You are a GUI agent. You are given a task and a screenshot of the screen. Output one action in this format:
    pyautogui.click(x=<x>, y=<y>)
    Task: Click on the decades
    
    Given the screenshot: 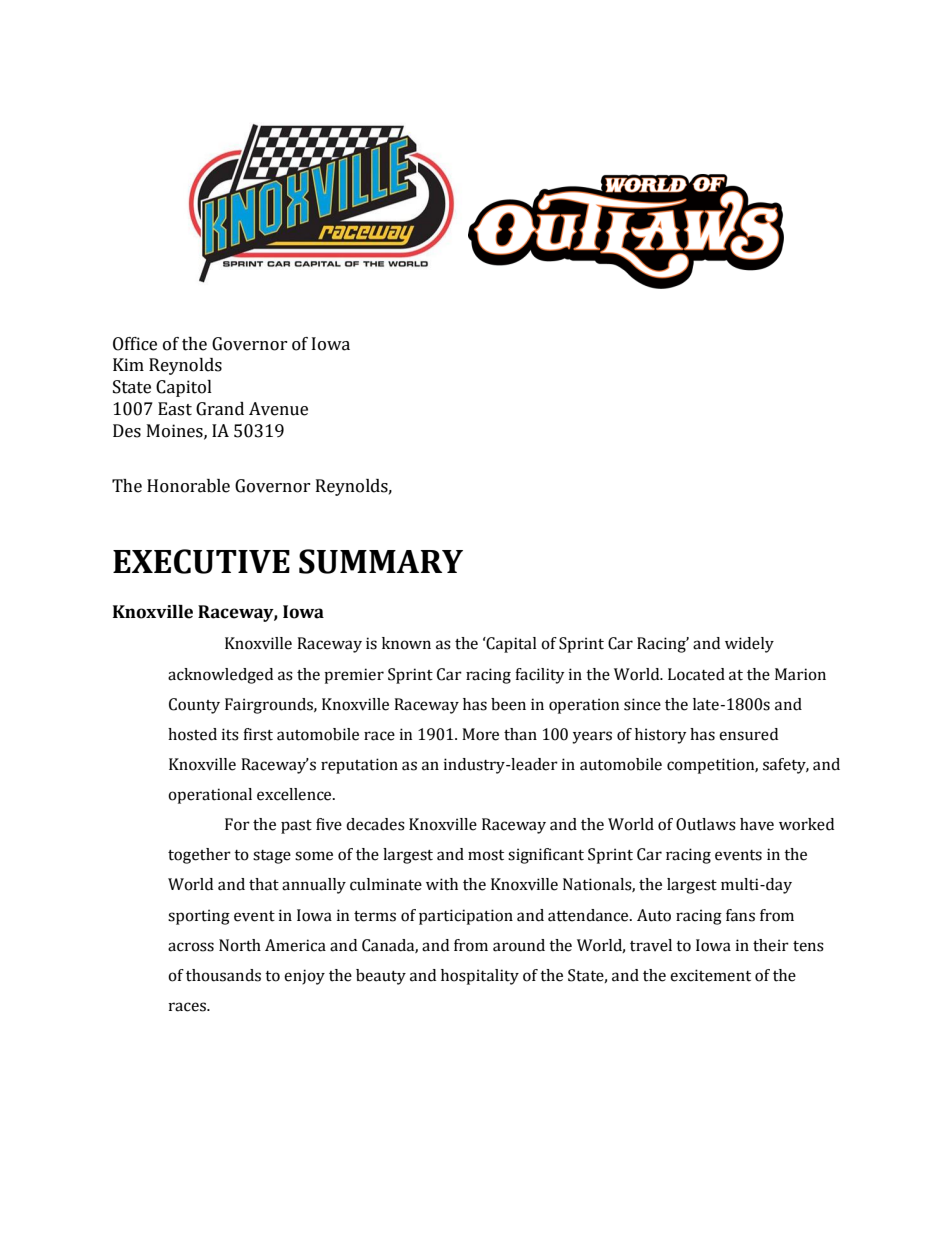 What is the action you would take?
    pyautogui.click(x=375, y=824)
